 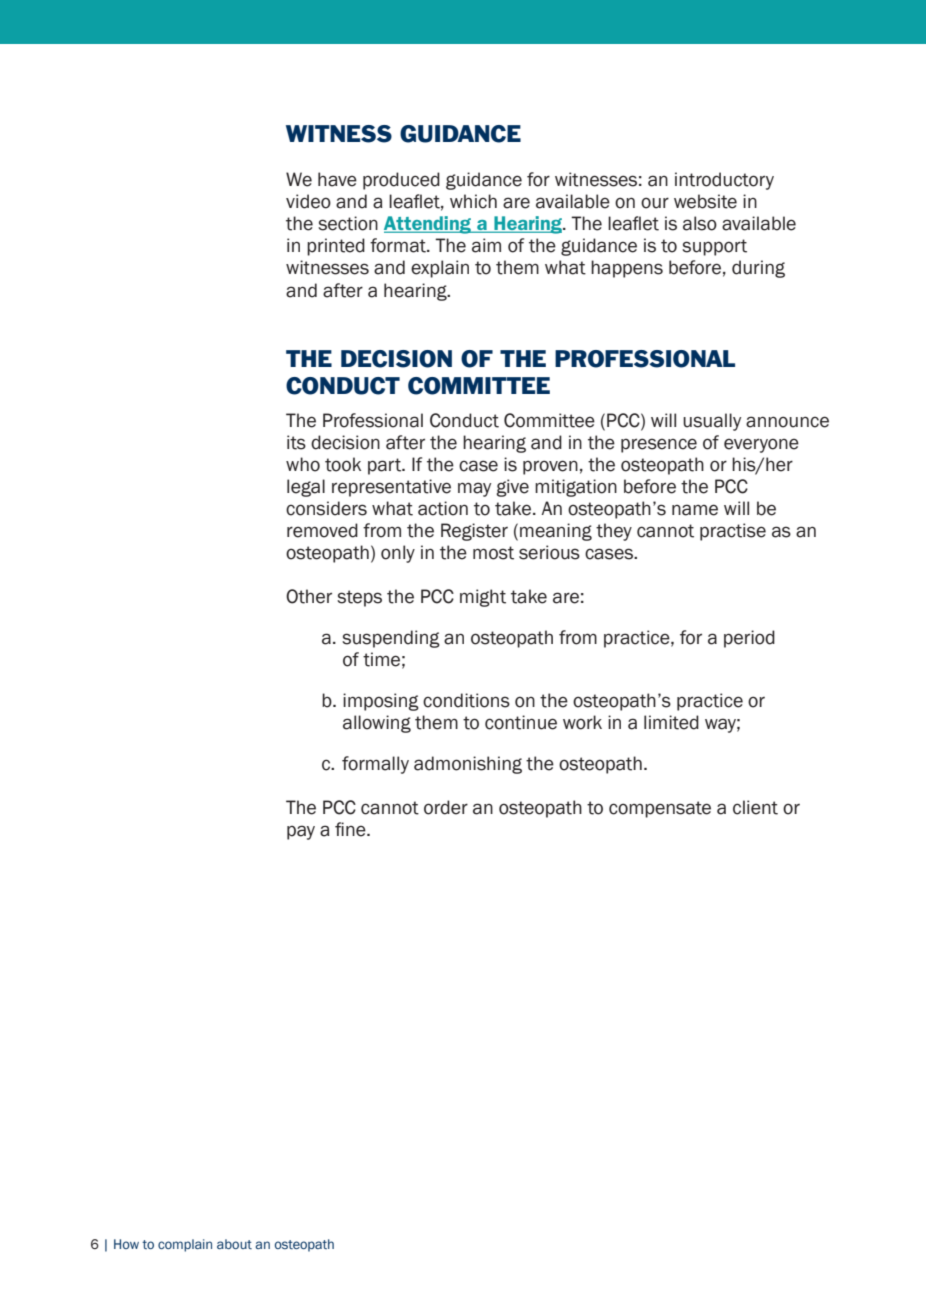 I want to click on complain, so click(x=185, y=1245).
